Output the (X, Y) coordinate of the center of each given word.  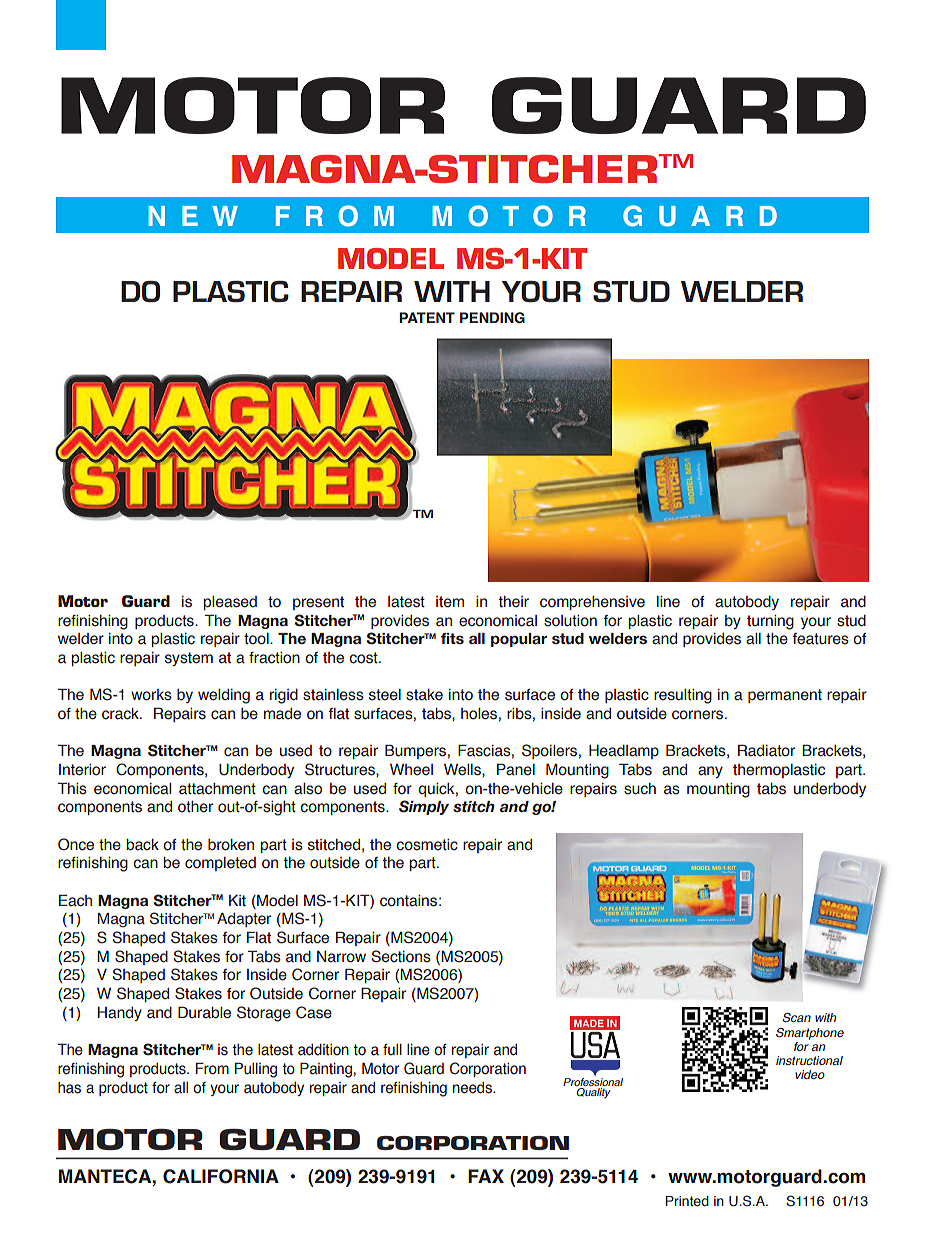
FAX (486, 1176)
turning (770, 622)
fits (452, 638)
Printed (687, 1201)
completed (220, 864)
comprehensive (592, 603)
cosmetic (427, 845)
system (189, 659)
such (640, 789)
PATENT (427, 317)
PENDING (492, 318)
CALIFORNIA (221, 1176)
